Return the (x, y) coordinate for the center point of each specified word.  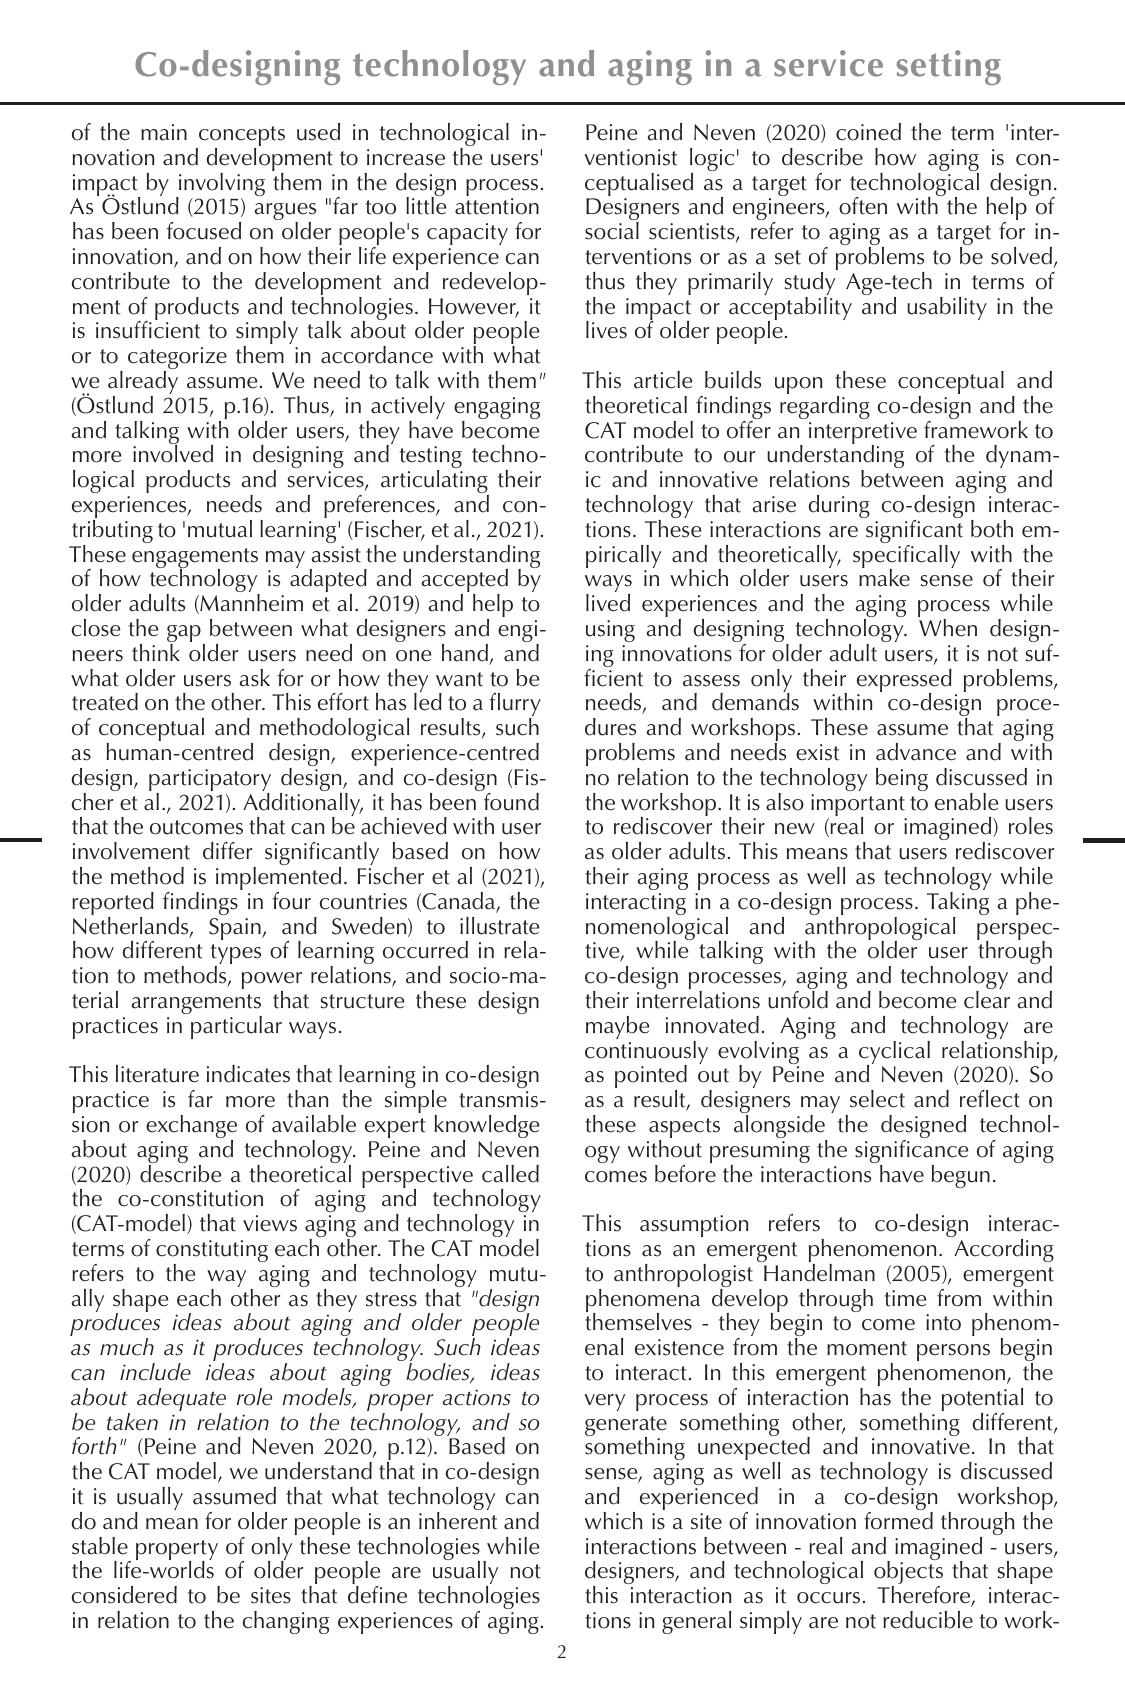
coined (868, 132)
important (859, 806)
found (510, 800)
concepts (241, 137)
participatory (210, 781)
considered (124, 1595)
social (612, 231)
